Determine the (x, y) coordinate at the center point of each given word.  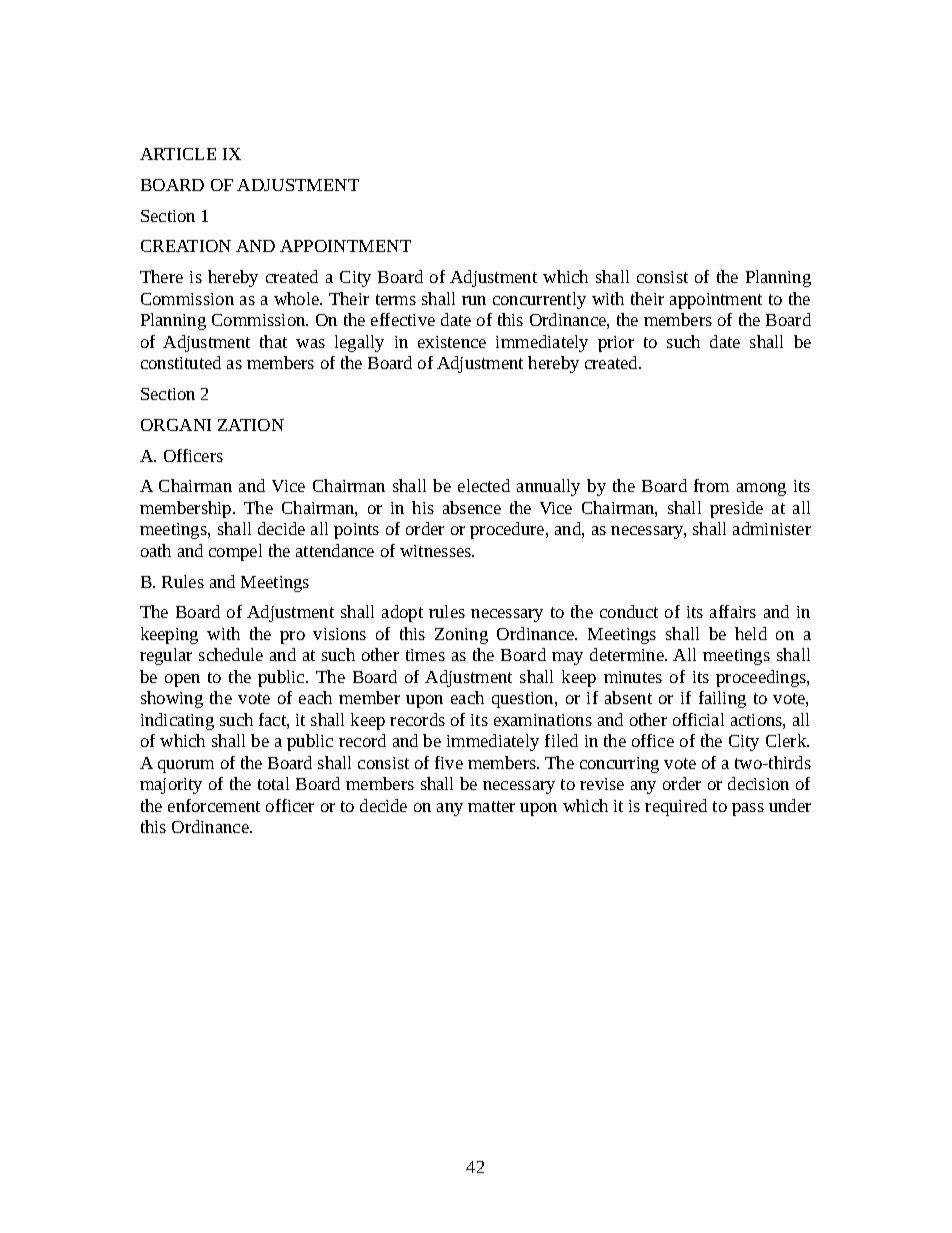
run (474, 300)
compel (235, 552)
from (711, 485)
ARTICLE (178, 154)
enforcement (214, 805)
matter (491, 806)
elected (484, 485)
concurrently (539, 300)
